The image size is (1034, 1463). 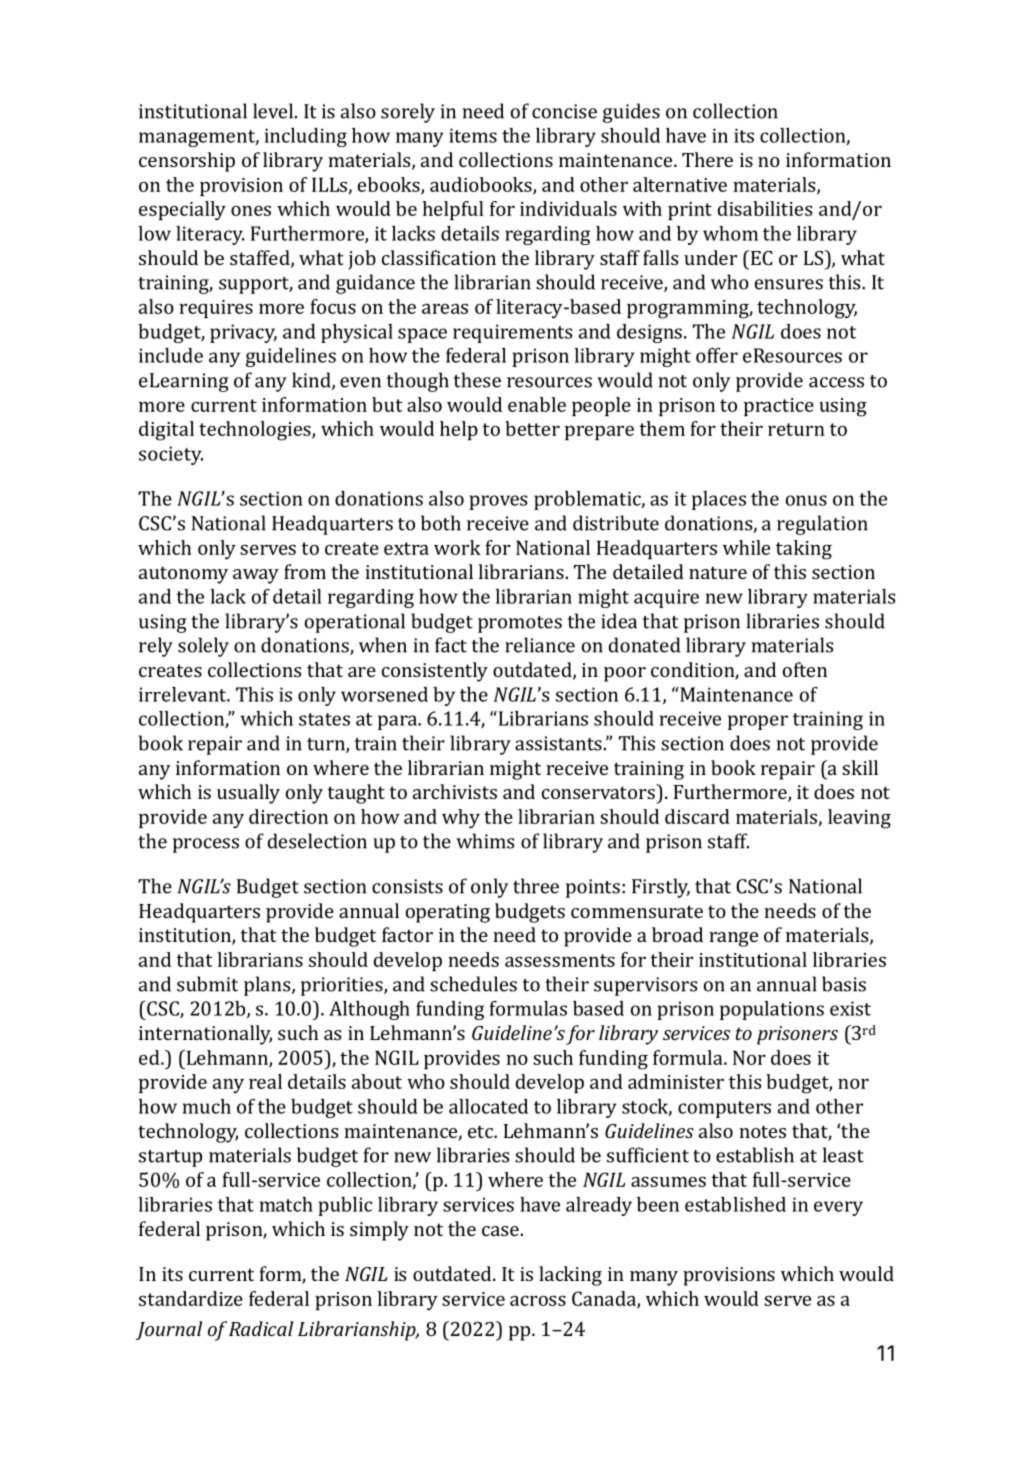 I want to click on technologies, so click(x=256, y=431).
